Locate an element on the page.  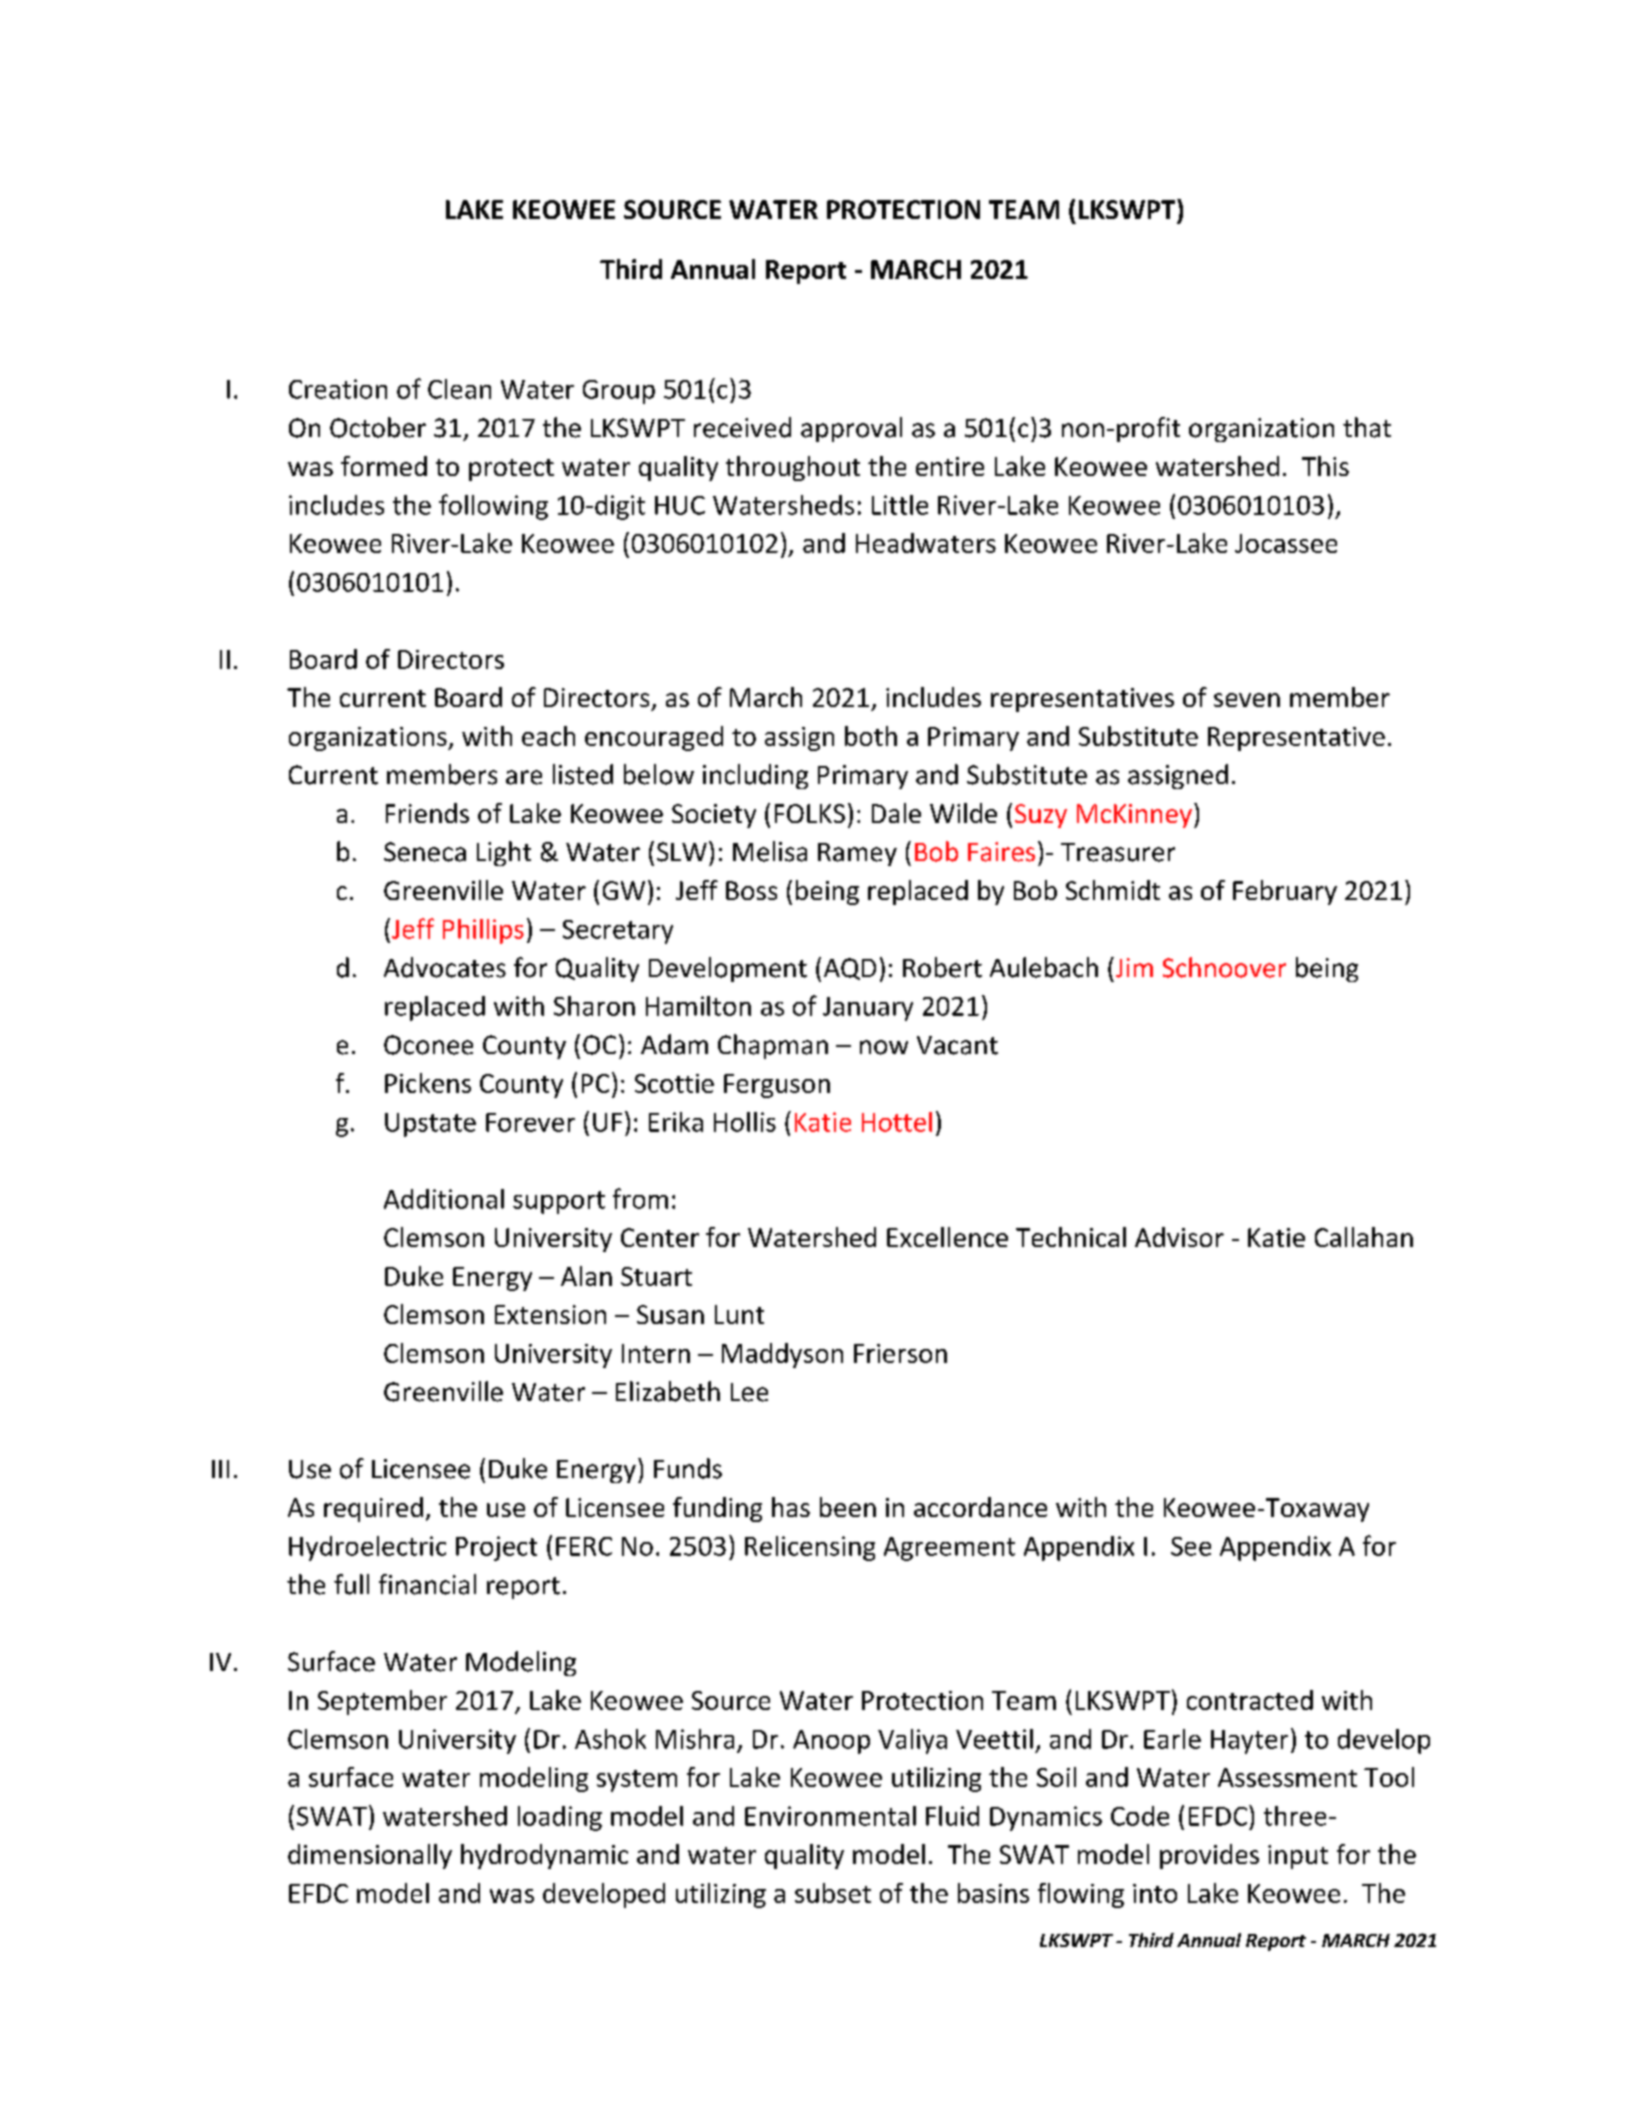
October is located at coordinates (378, 427).
